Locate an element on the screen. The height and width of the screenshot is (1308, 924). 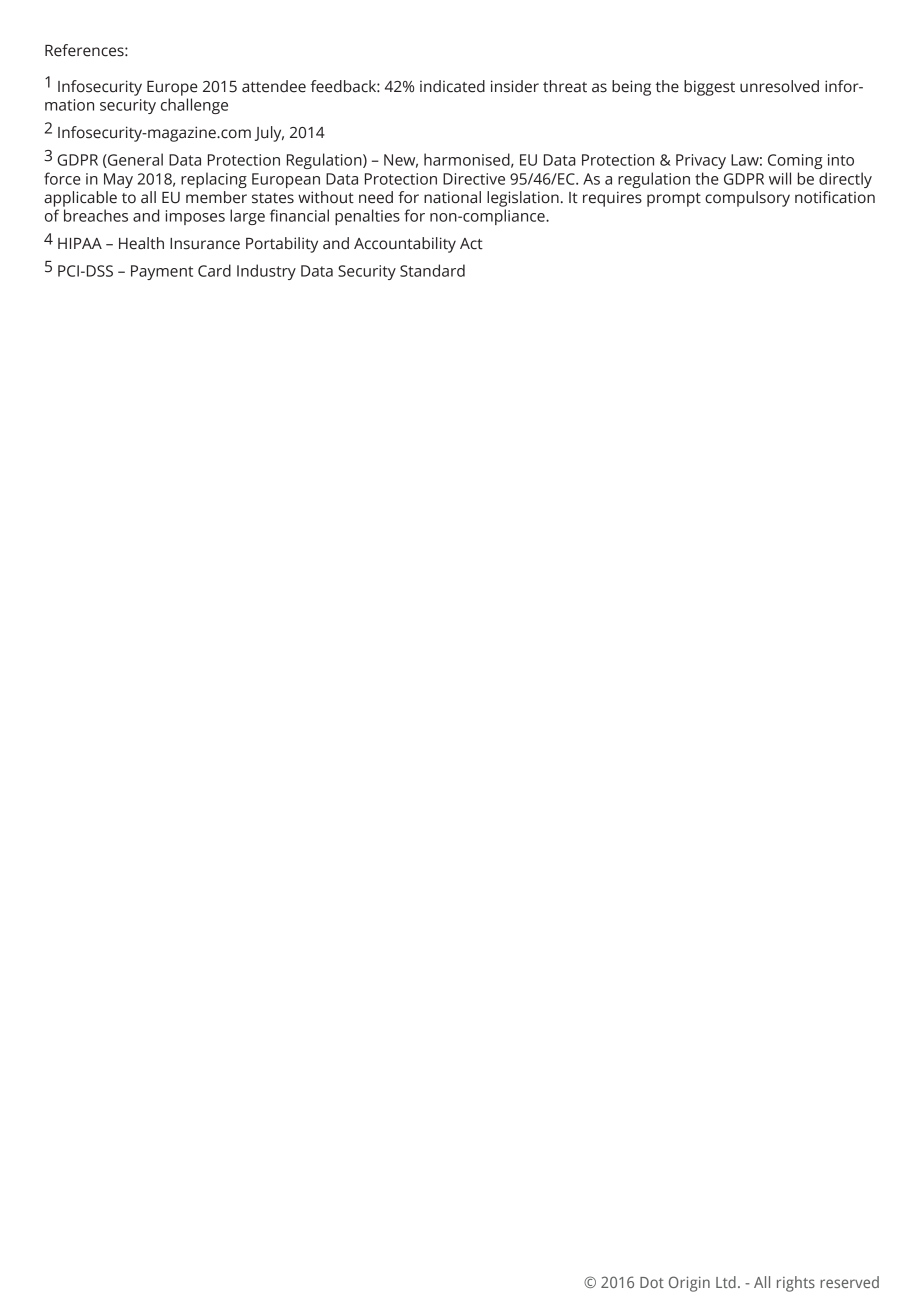
indicated is located at coordinates (452, 86).
